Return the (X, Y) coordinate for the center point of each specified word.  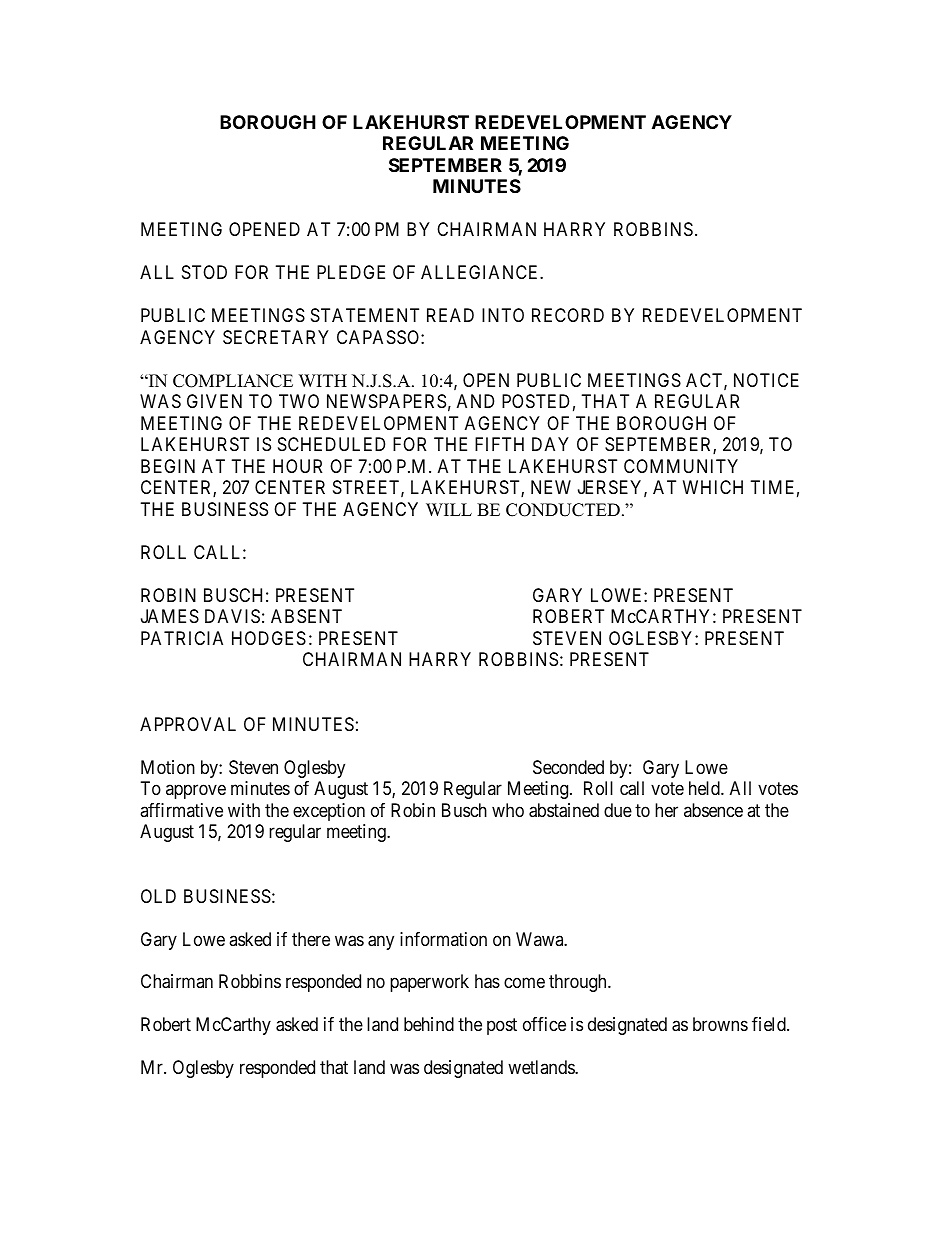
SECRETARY (276, 337)
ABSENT (306, 616)
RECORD (568, 315)
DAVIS (232, 616)
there (311, 939)
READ (450, 315)
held (705, 788)
